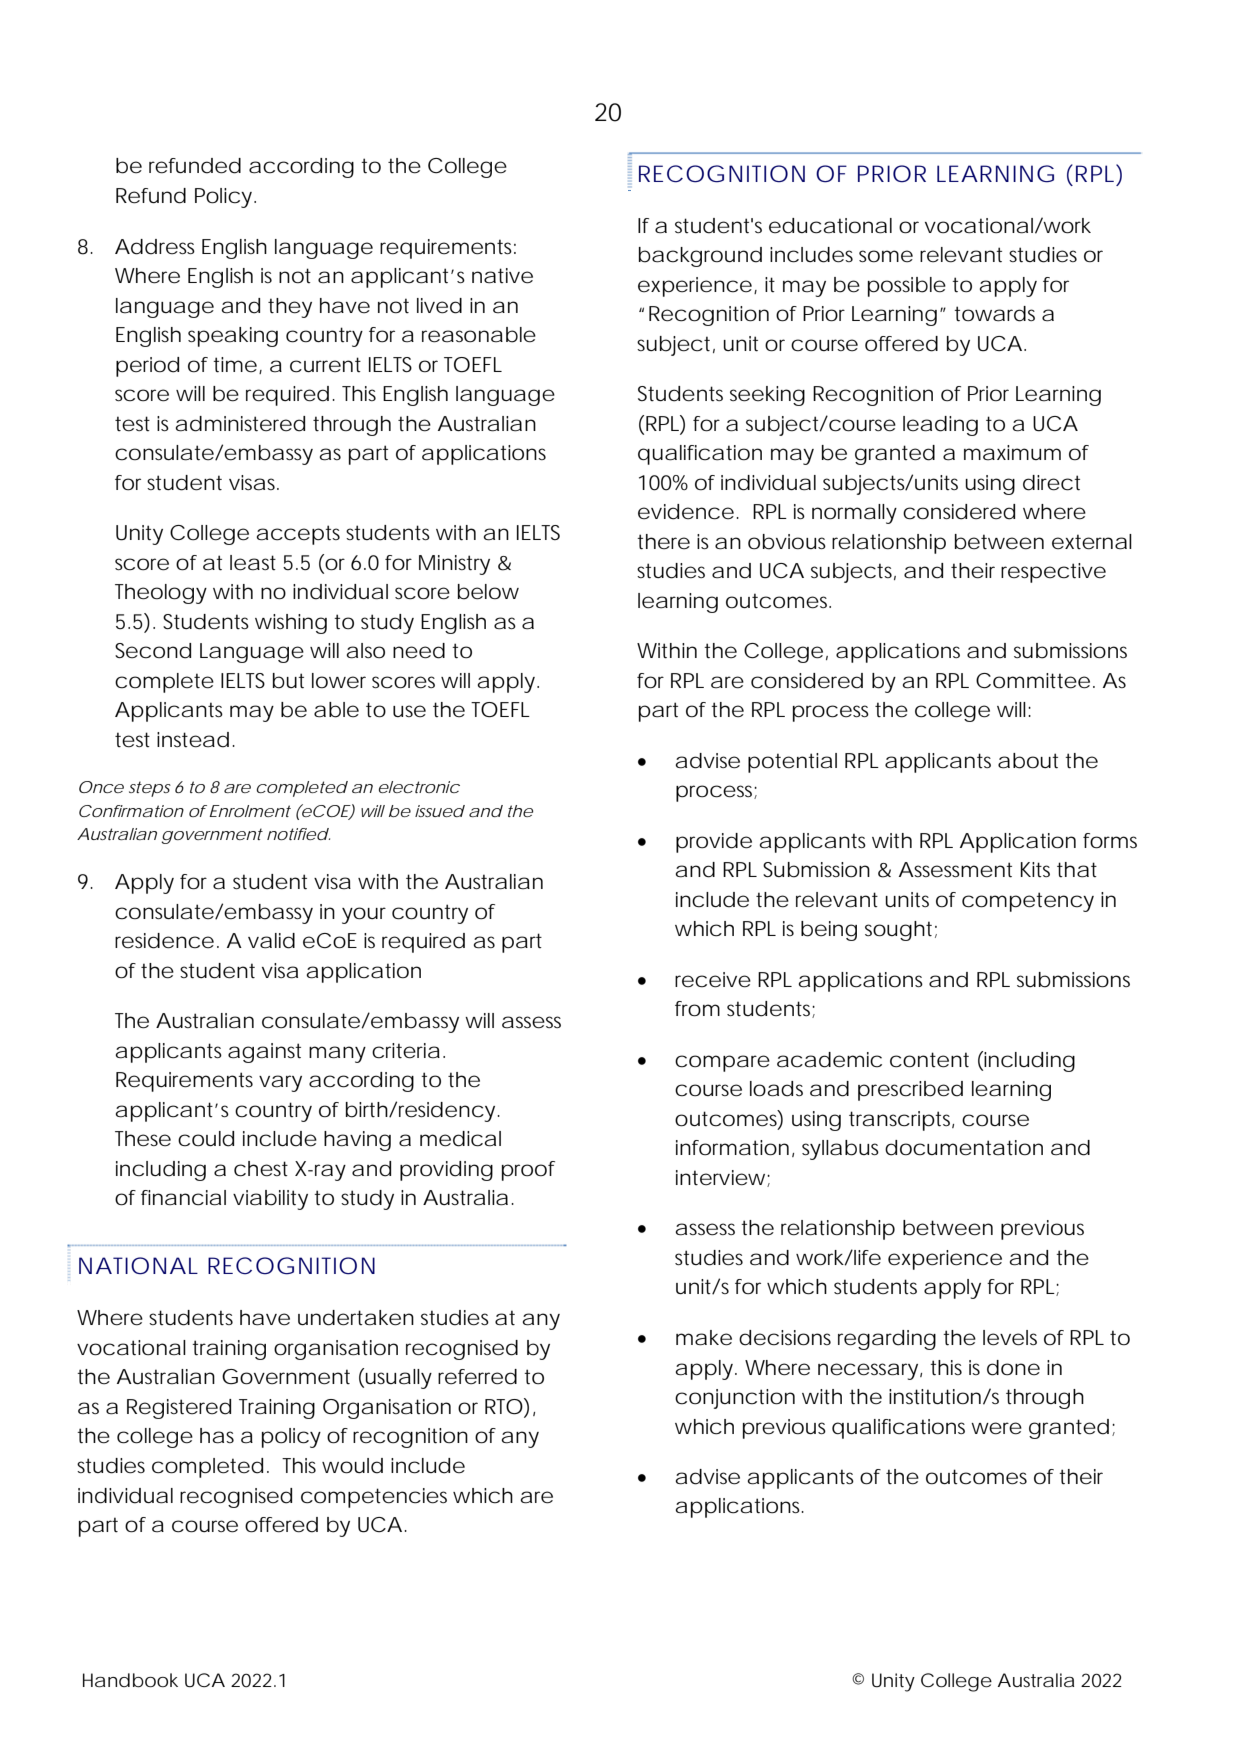 This screenshot has width=1246, height=1763. I want to click on educational, so click(830, 226).
